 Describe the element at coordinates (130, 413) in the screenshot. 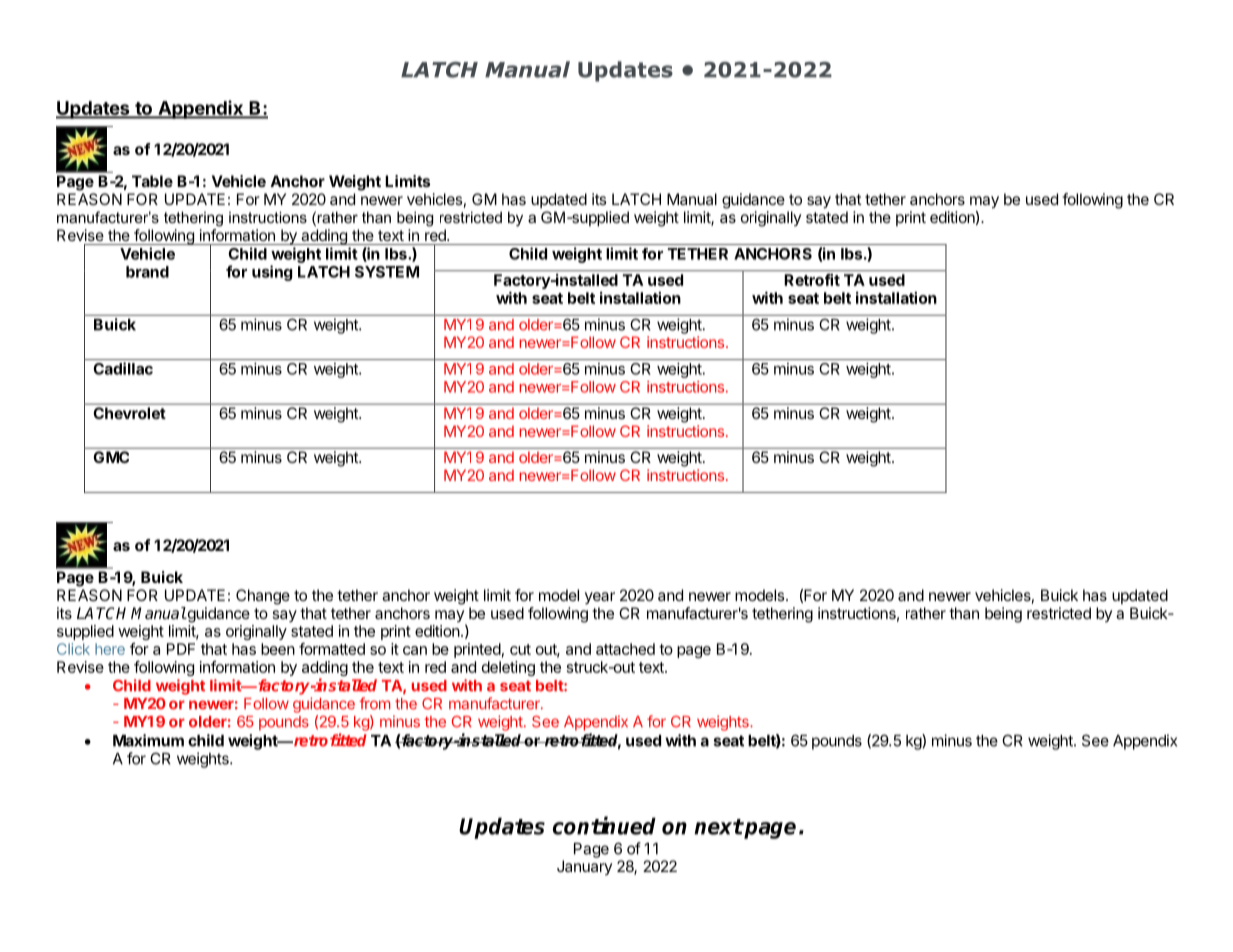

I see `Chevrolet` at that location.
